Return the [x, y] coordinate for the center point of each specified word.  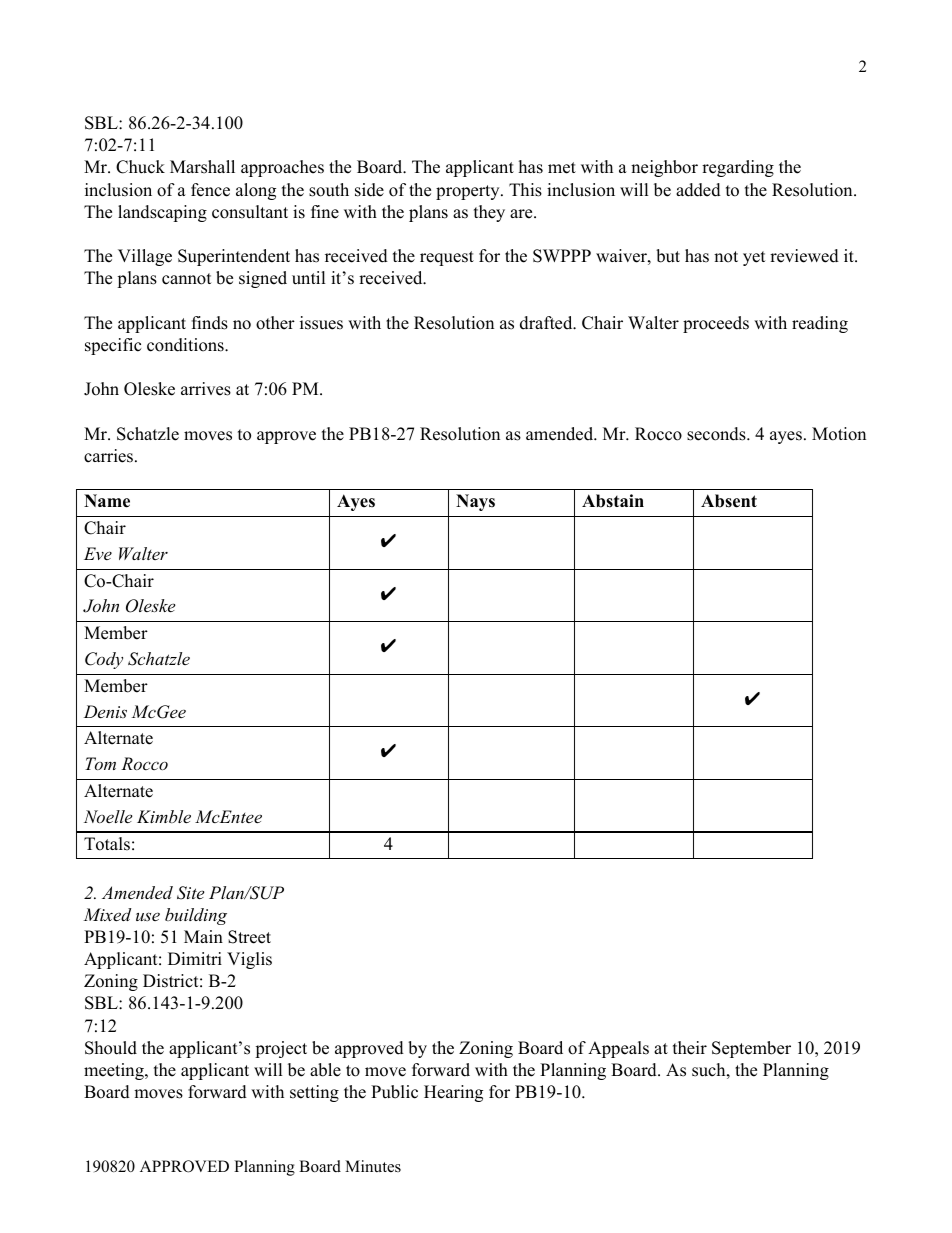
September [751, 1049]
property [469, 192]
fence [210, 190]
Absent [729, 501]
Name [107, 501]
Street [249, 937]
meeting [115, 1071]
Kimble [164, 816]
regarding [738, 168]
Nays [475, 502]
